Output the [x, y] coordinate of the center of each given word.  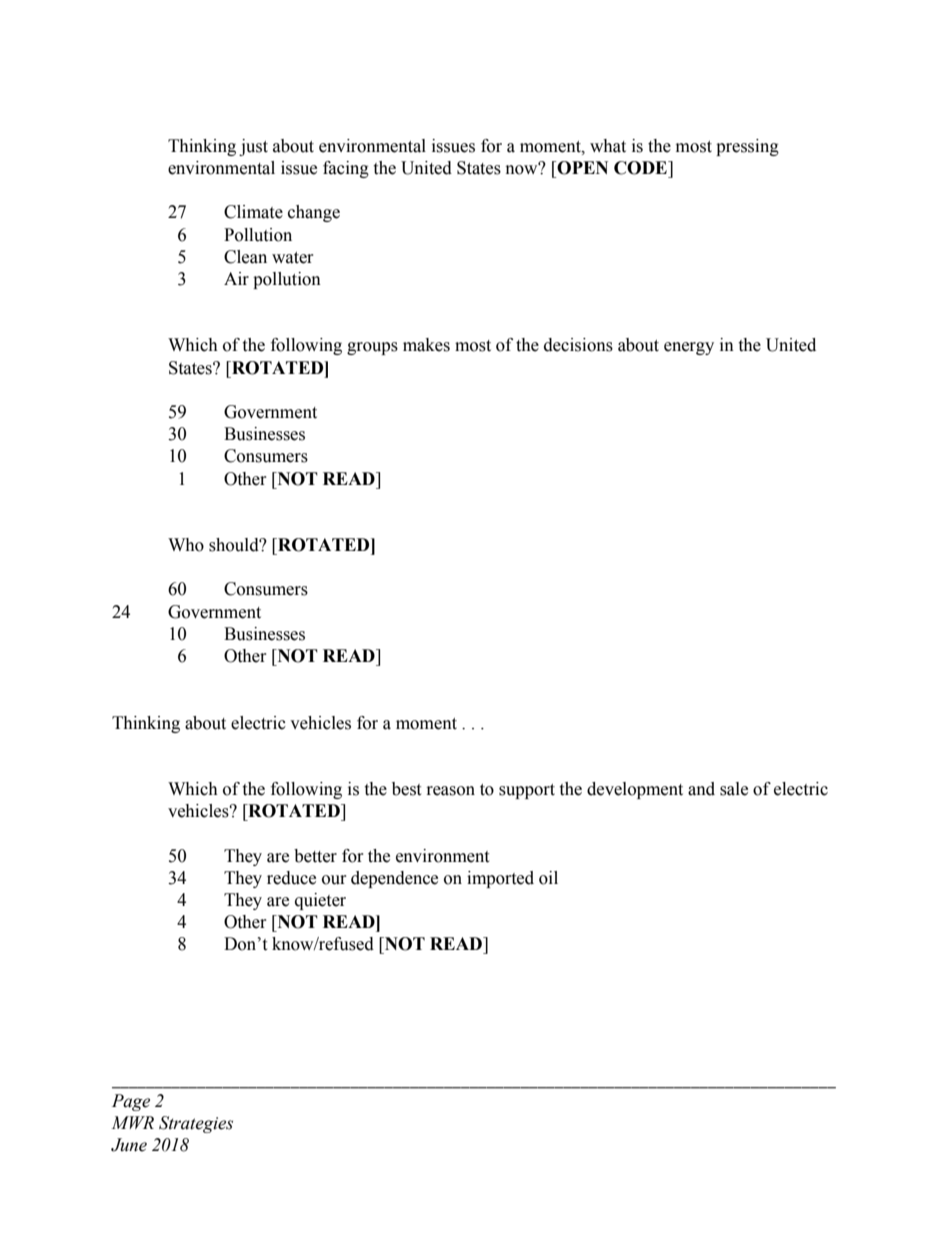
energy [689, 348]
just [253, 147]
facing [346, 169]
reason [451, 791]
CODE [641, 168]
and [701, 789]
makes [426, 345]
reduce [291, 878]
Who [186, 545]
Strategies [196, 1124]
